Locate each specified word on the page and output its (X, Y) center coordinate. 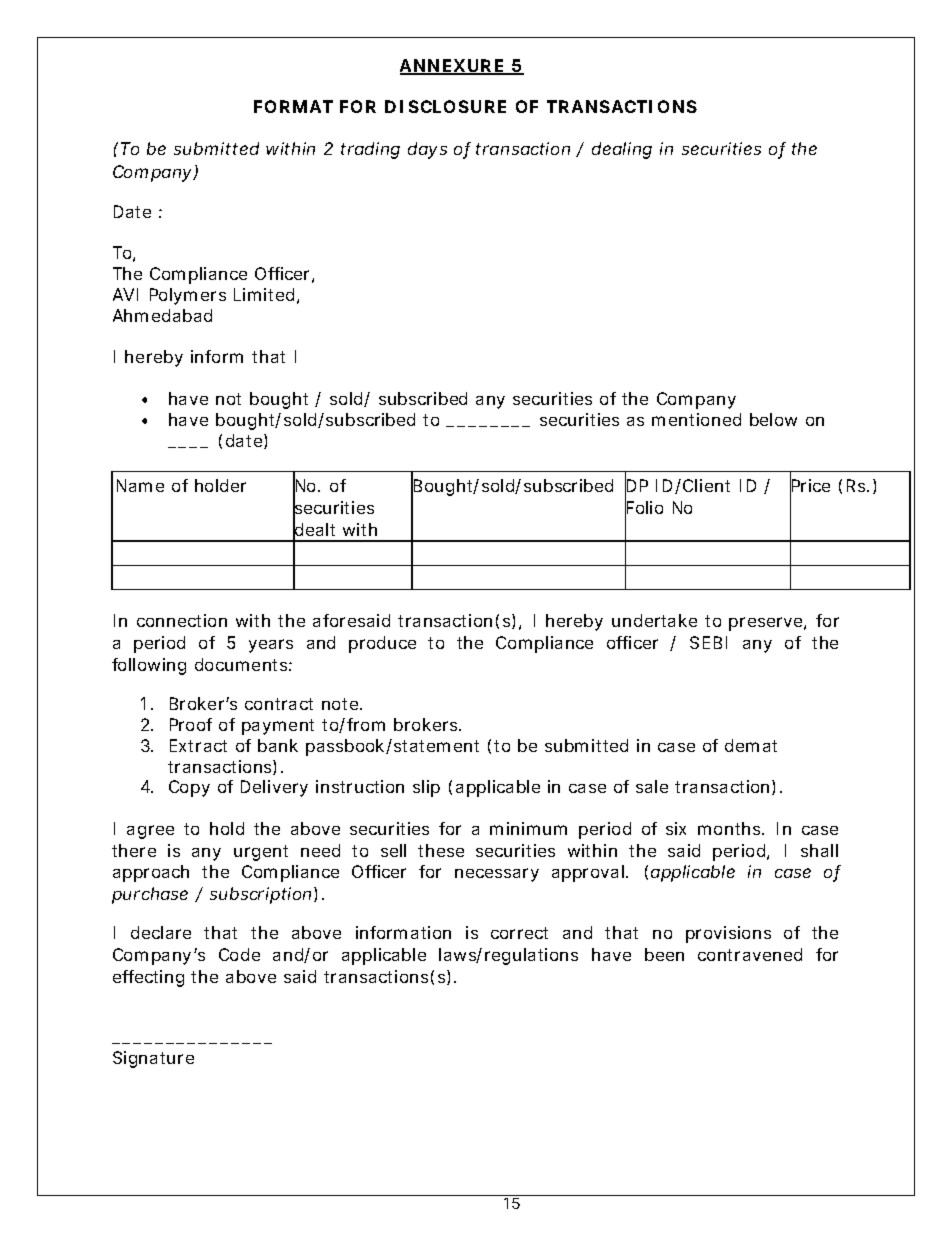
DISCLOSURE (445, 106)
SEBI (708, 642)
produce (382, 644)
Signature (153, 1059)
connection (182, 620)
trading (370, 150)
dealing (622, 150)
